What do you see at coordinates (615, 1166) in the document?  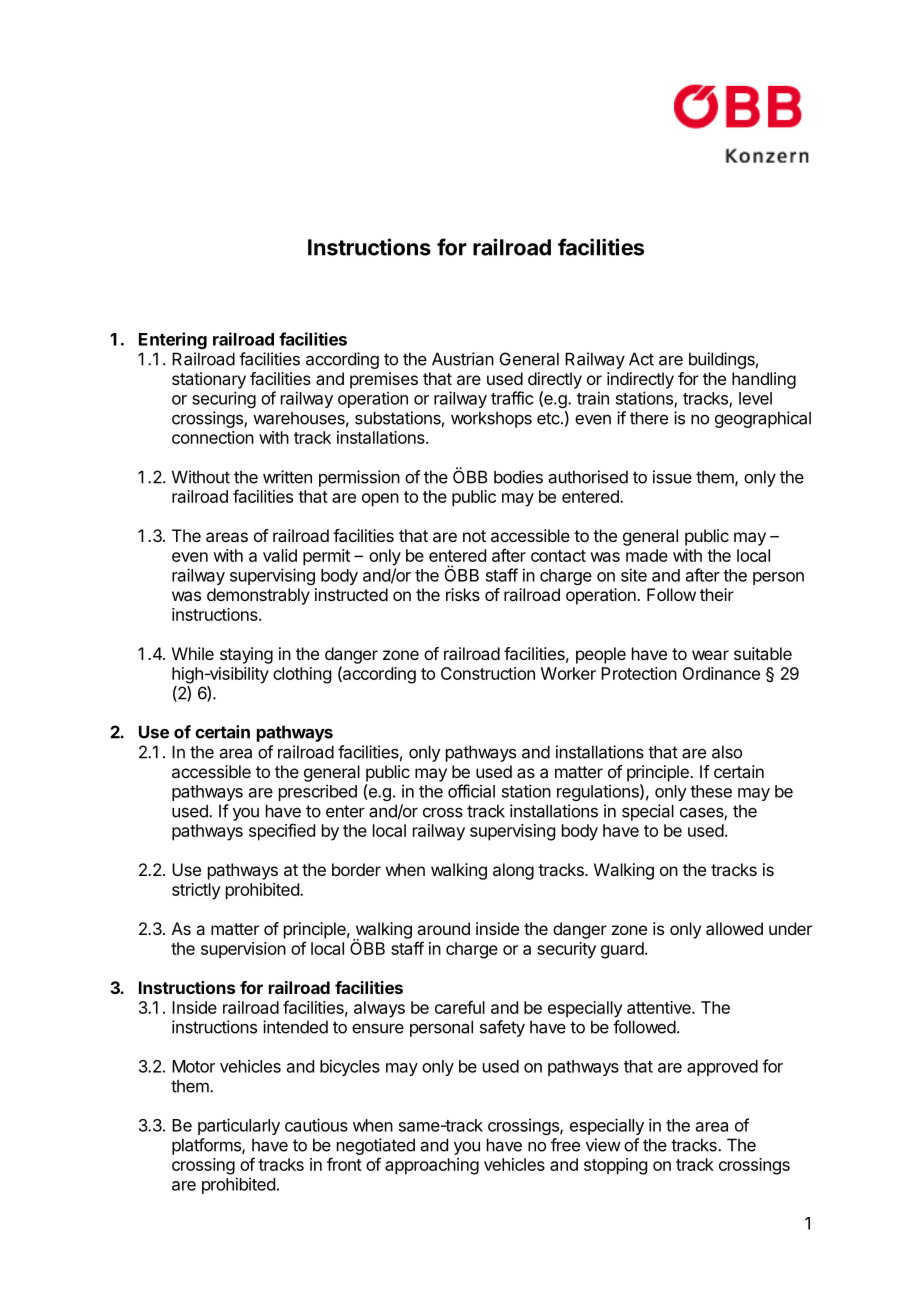 I see `stopping` at bounding box center [615, 1166].
